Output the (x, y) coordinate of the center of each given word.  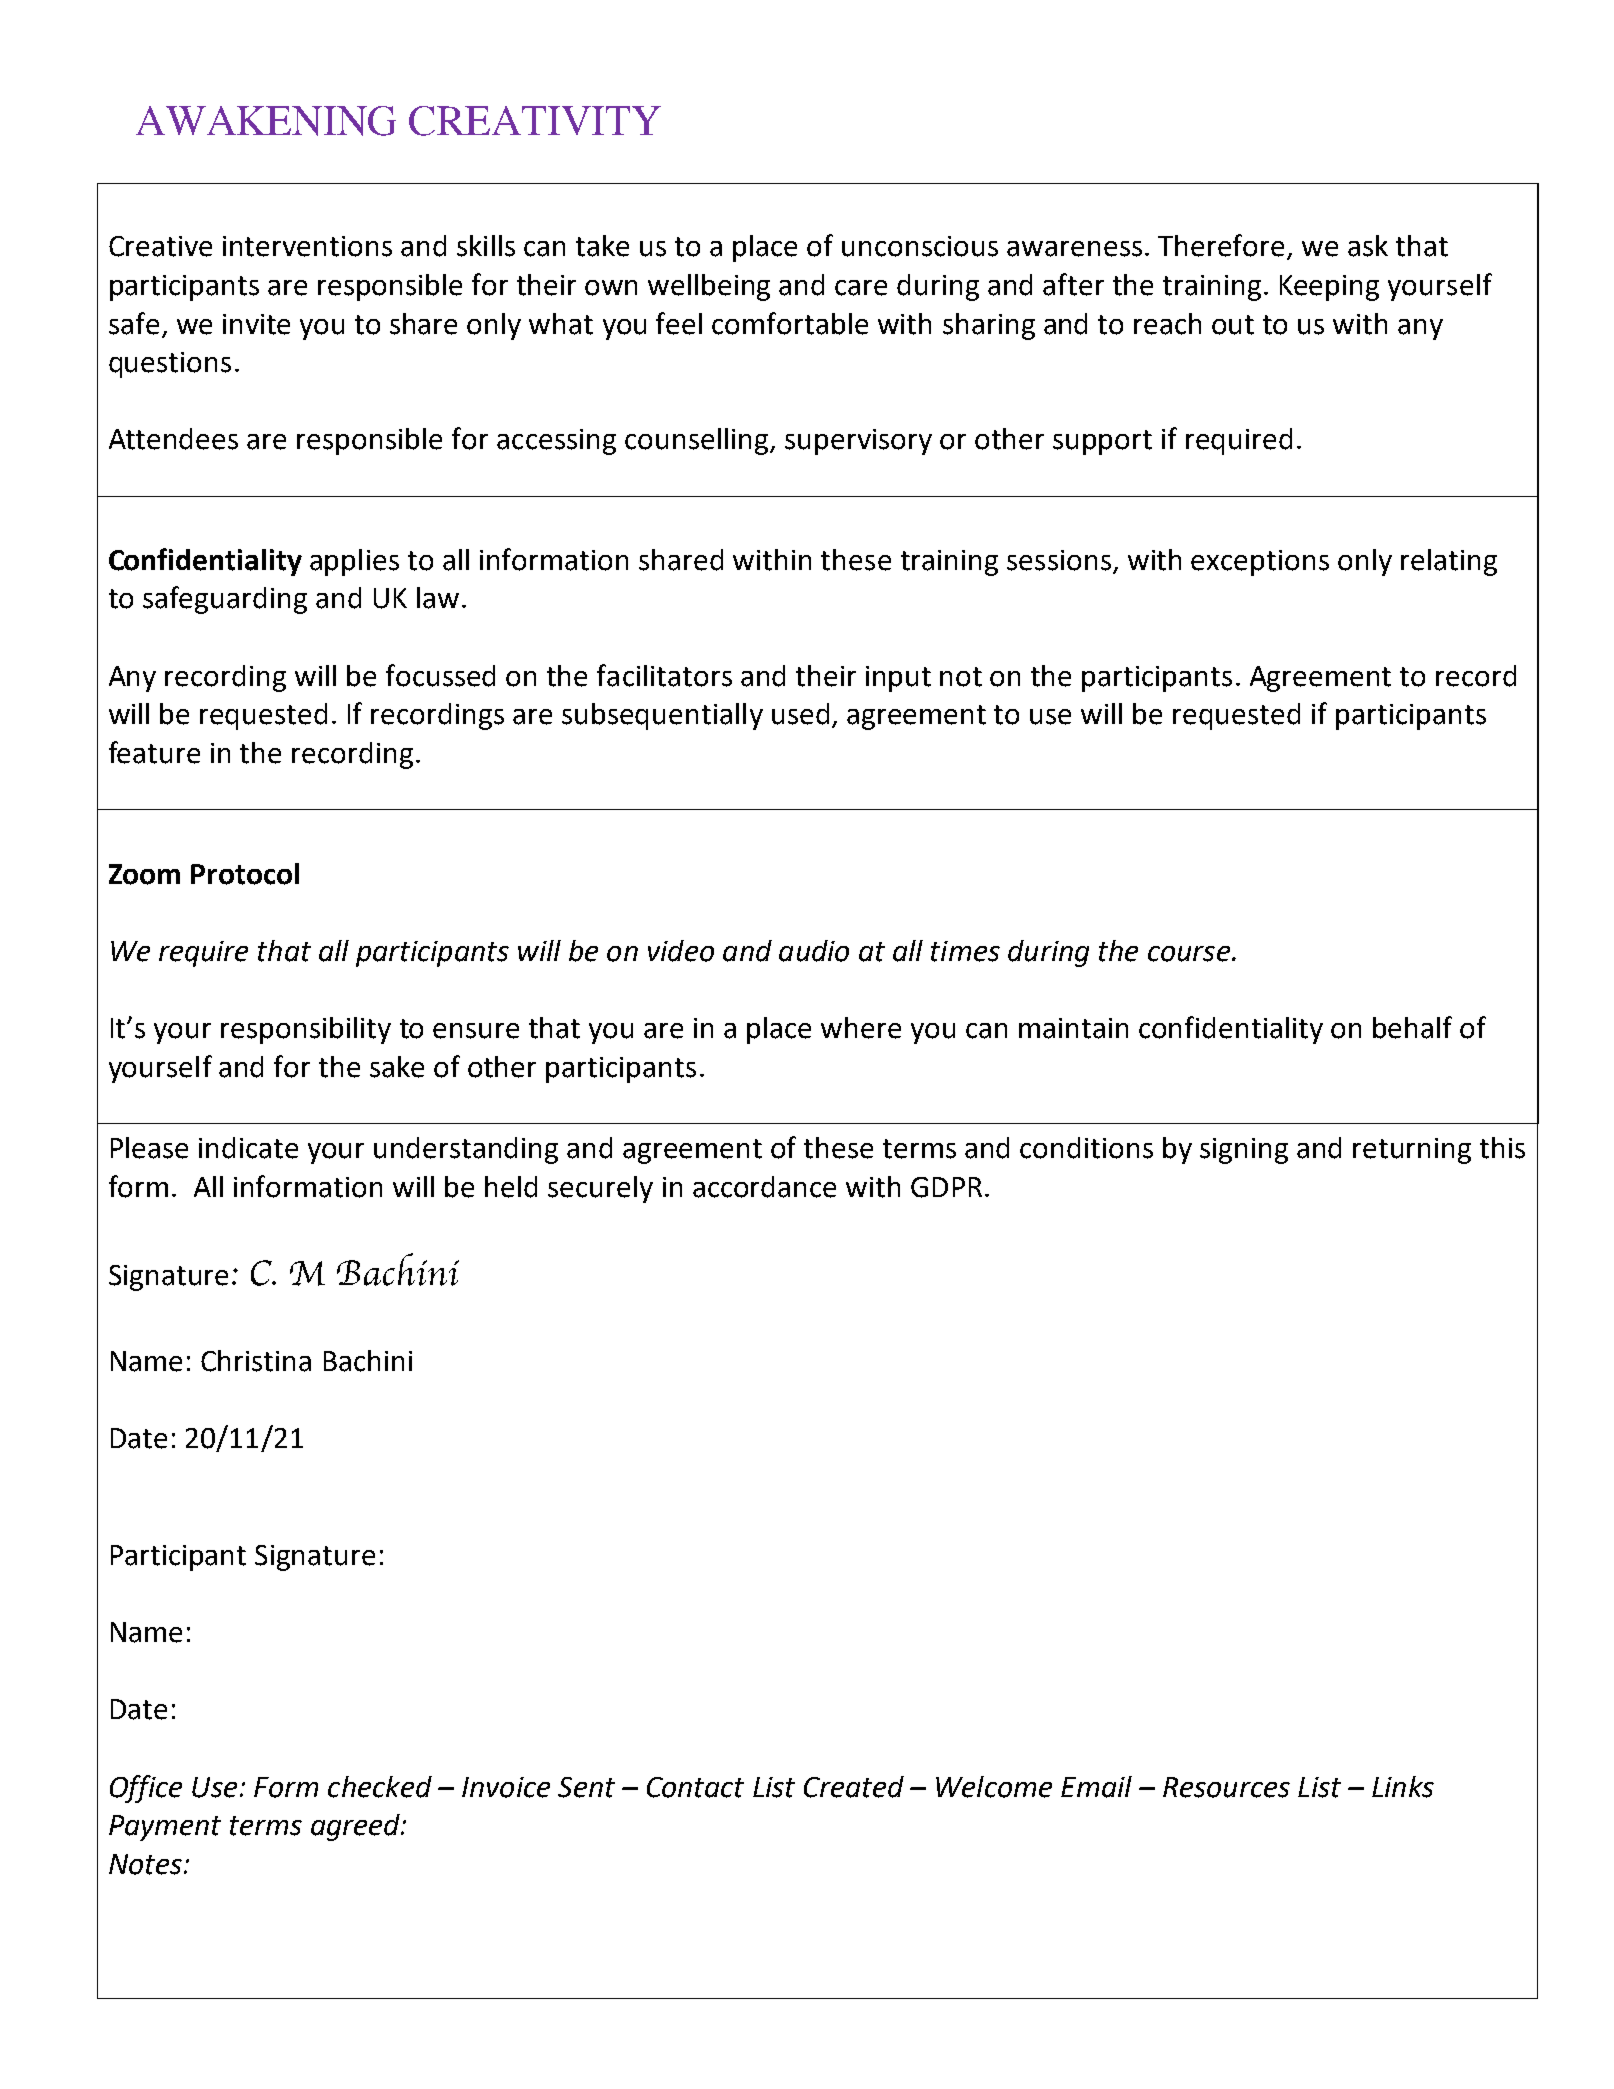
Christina (256, 1361)
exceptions (1260, 563)
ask (1368, 246)
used (800, 714)
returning (1412, 1151)
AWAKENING (266, 121)
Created (854, 1787)
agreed (356, 1827)
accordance (764, 1187)
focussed (440, 675)
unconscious (920, 246)
